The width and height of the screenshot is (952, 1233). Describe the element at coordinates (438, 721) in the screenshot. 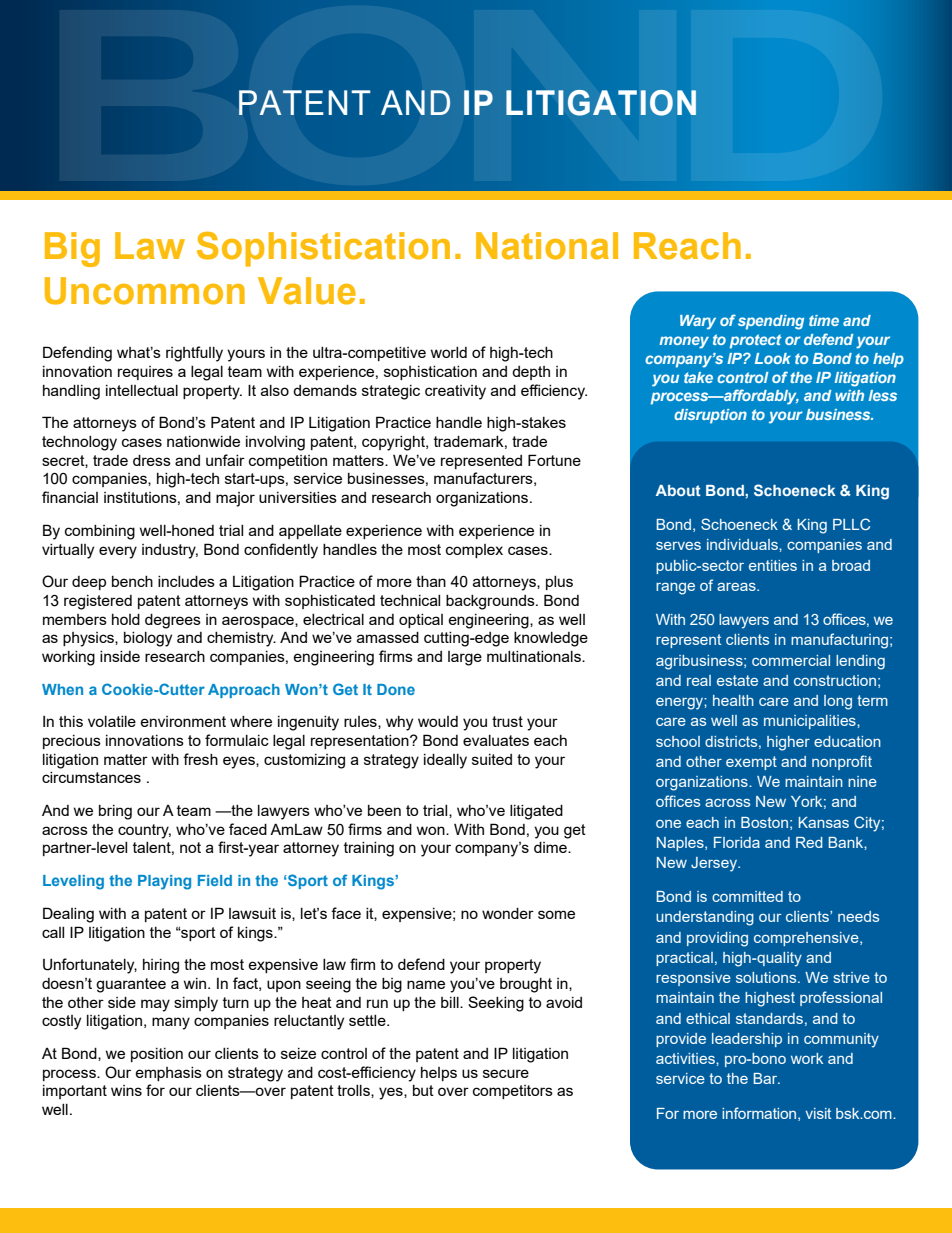

I see `would` at that location.
